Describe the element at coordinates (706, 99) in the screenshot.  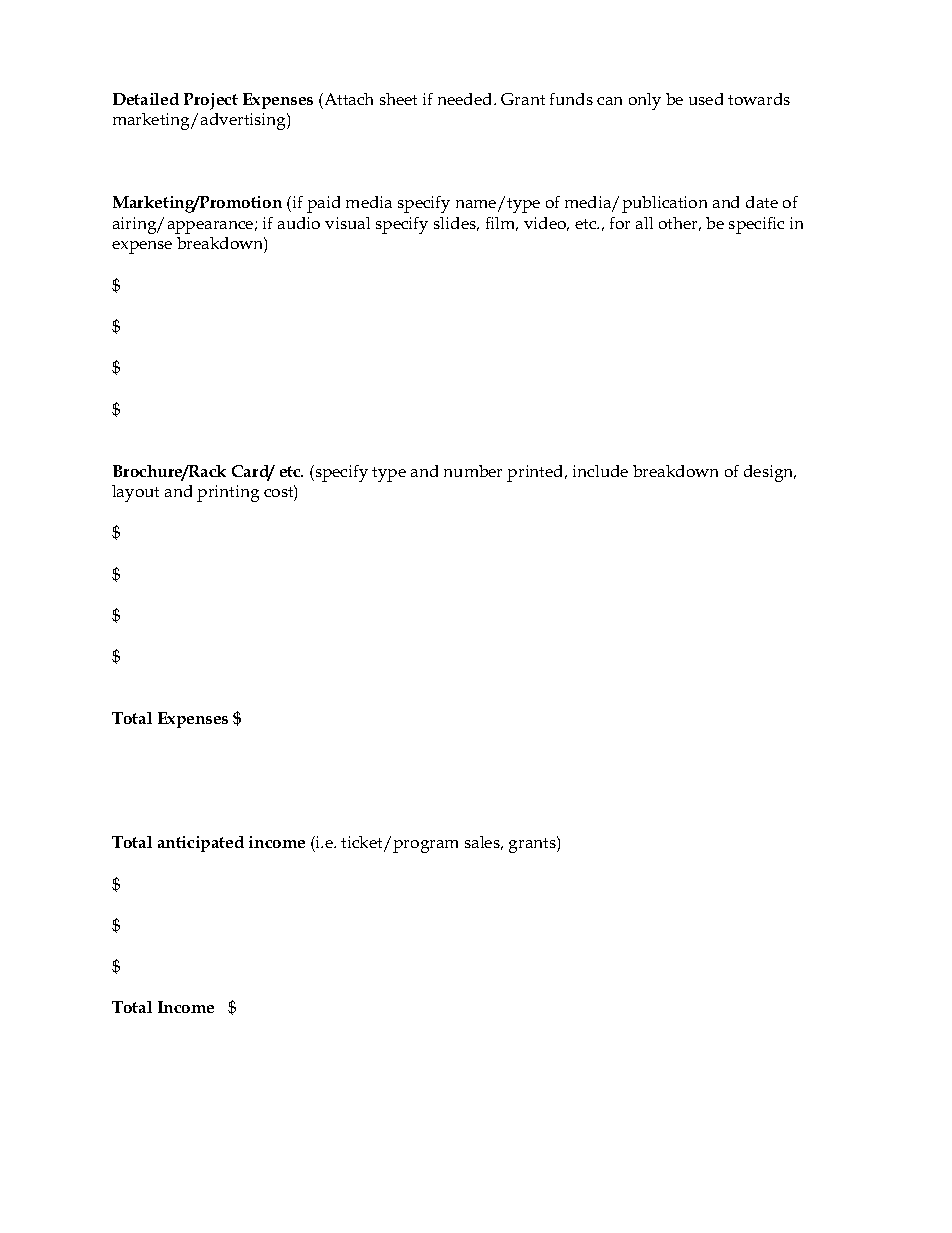
I see `used` at that location.
